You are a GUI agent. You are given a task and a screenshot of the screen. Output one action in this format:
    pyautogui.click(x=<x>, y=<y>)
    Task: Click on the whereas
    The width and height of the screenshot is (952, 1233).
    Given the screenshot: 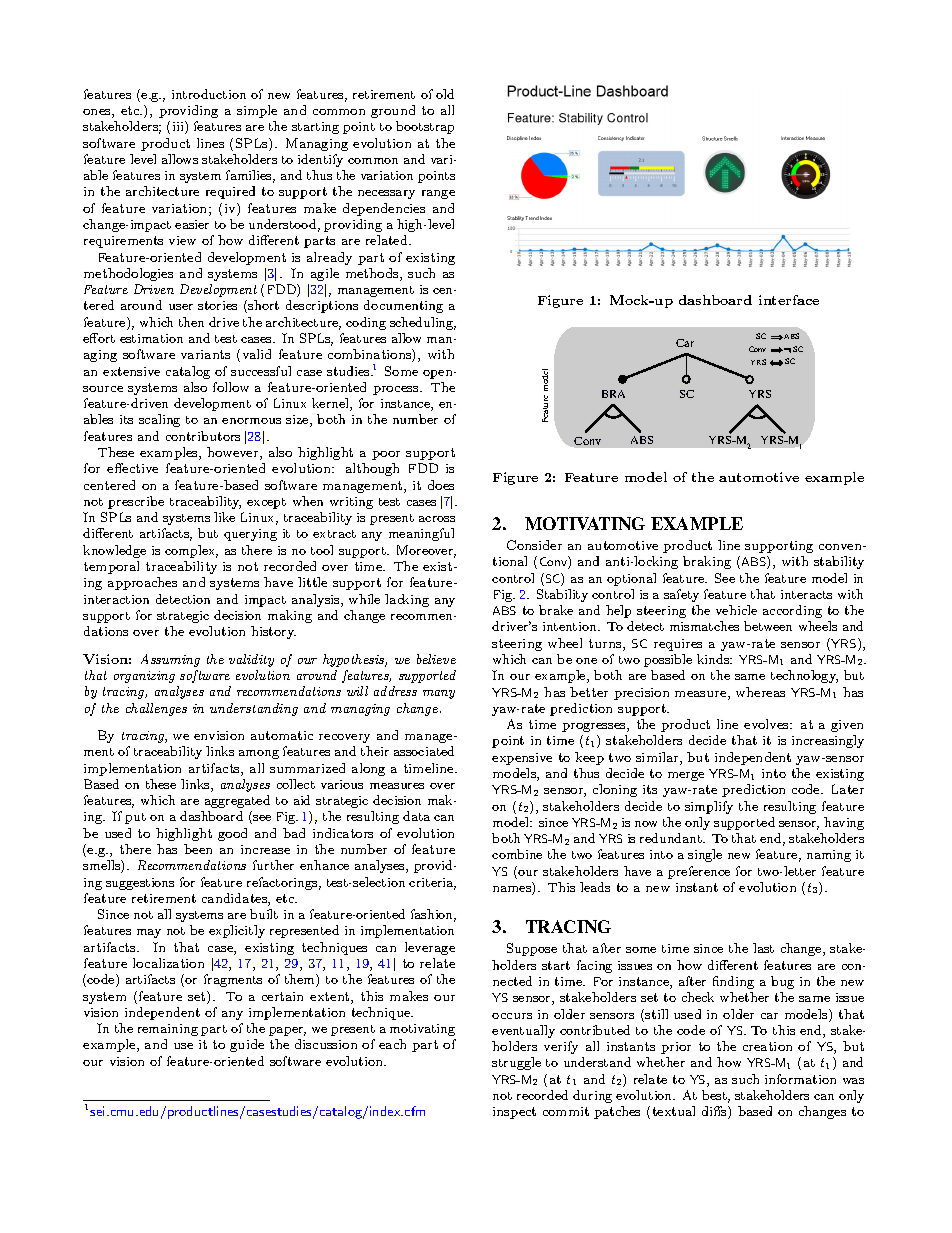 What is the action you would take?
    pyautogui.click(x=760, y=692)
